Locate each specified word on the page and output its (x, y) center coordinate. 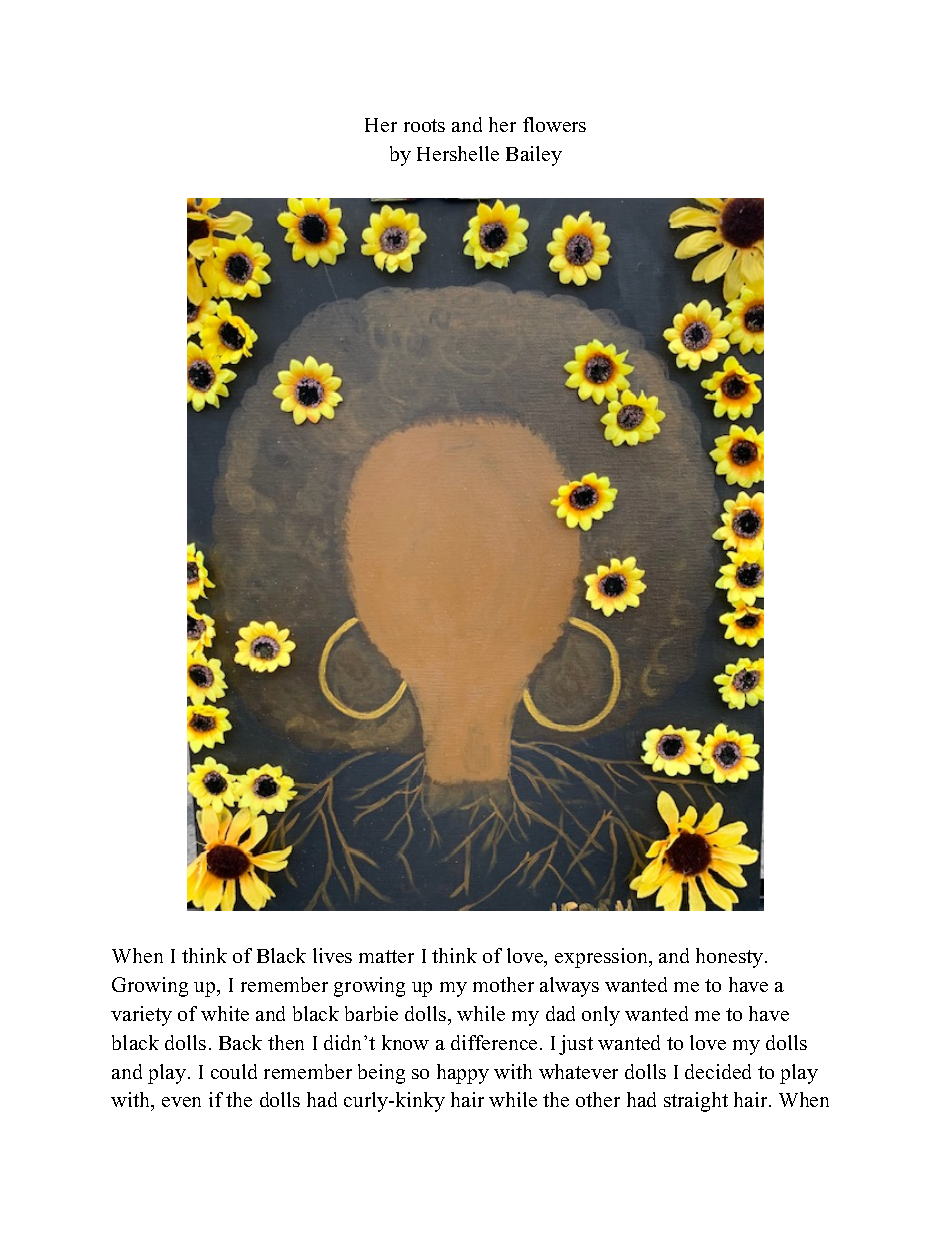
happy (463, 1074)
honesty (731, 958)
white (225, 1013)
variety (141, 1016)
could (234, 1071)
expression (602, 958)
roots (424, 125)
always (569, 987)
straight (696, 1102)
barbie (371, 1013)
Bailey (534, 156)
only (601, 1016)
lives (332, 955)
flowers (554, 124)
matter (386, 956)
